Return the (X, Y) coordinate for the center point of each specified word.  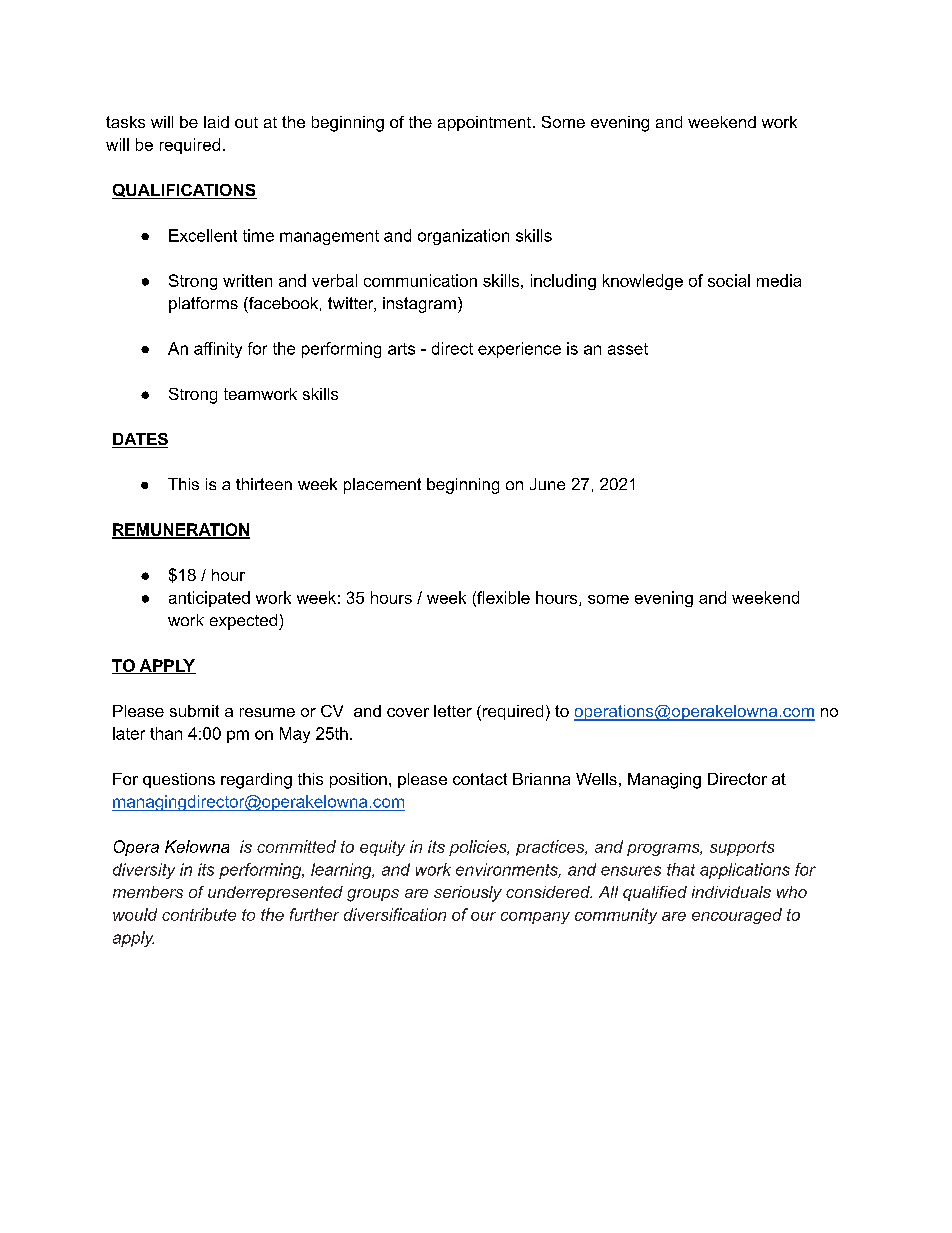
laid (216, 122)
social (729, 280)
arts (401, 349)
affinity (218, 350)
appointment (484, 123)
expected (245, 622)
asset (628, 349)
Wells (596, 779)
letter (453, 711)
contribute (199, 914)
